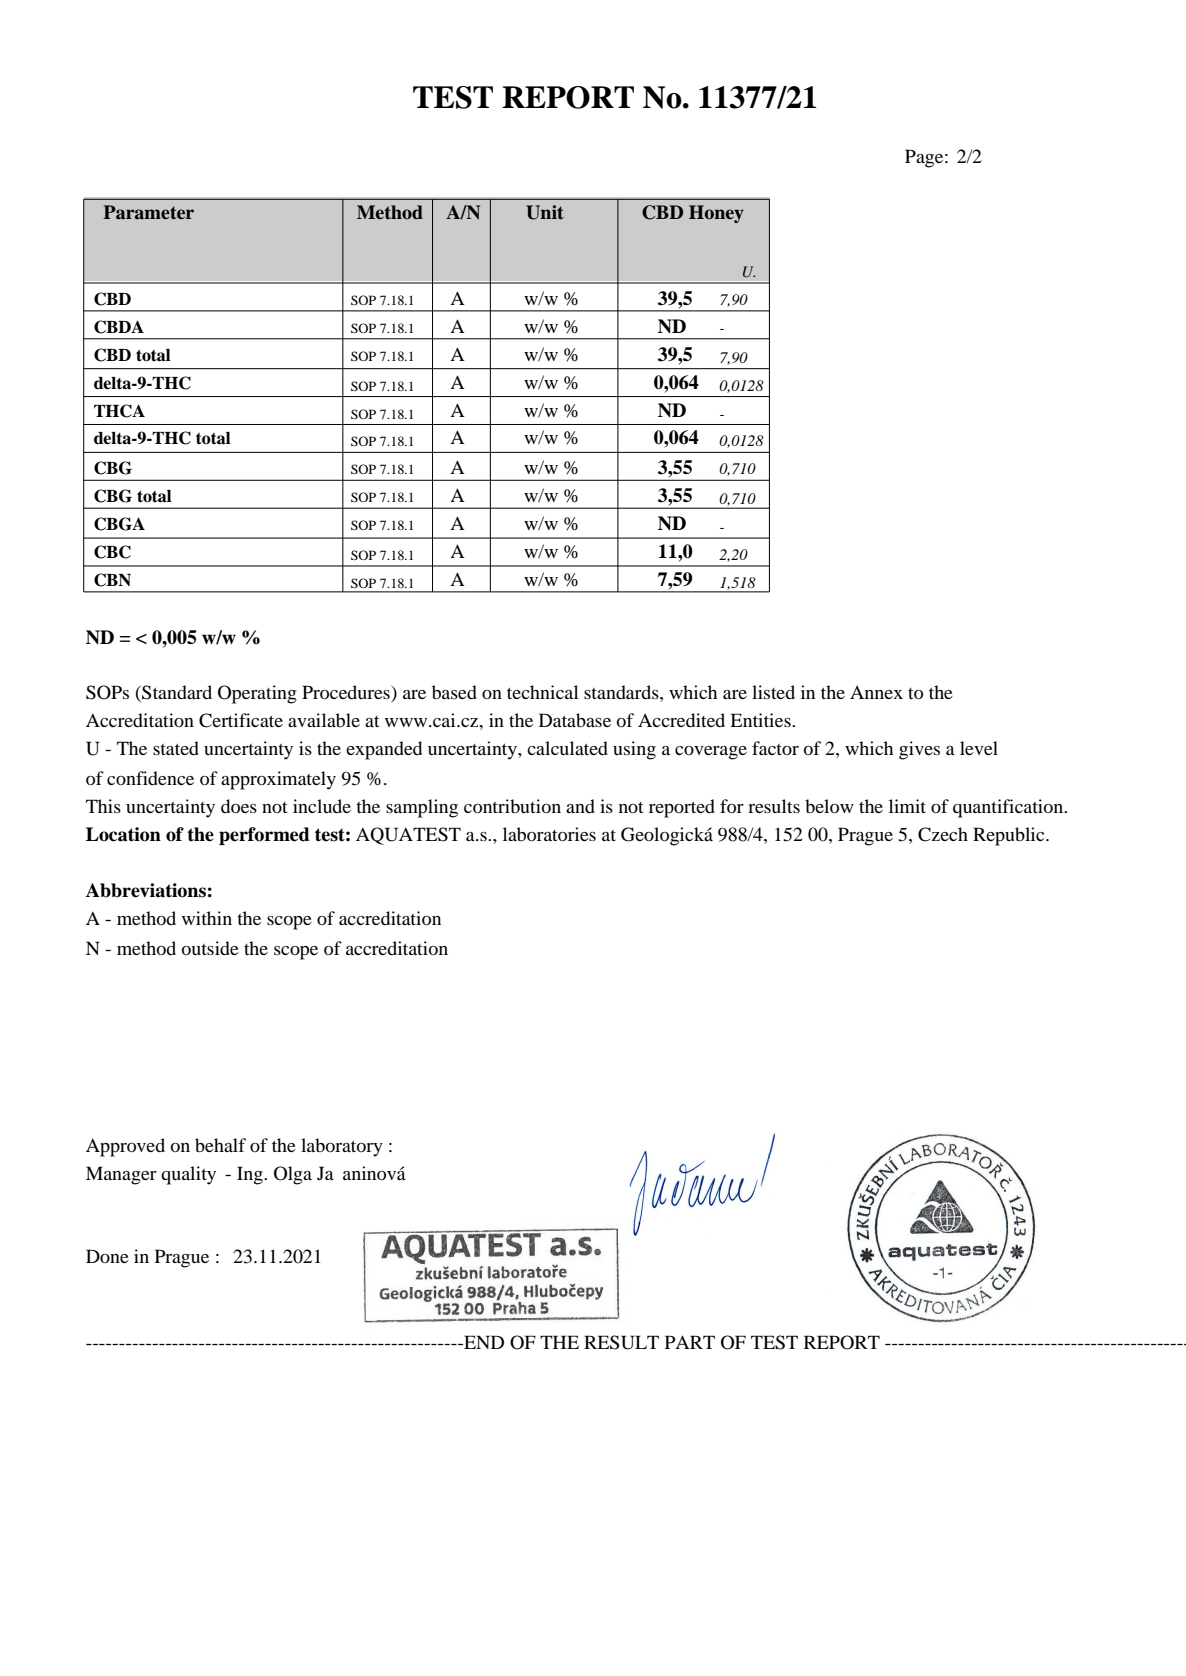 The height and width of the image is (1676, 1186). Describe the element at coordinates (107, 1256) in the image. I see `Done` at that location.
